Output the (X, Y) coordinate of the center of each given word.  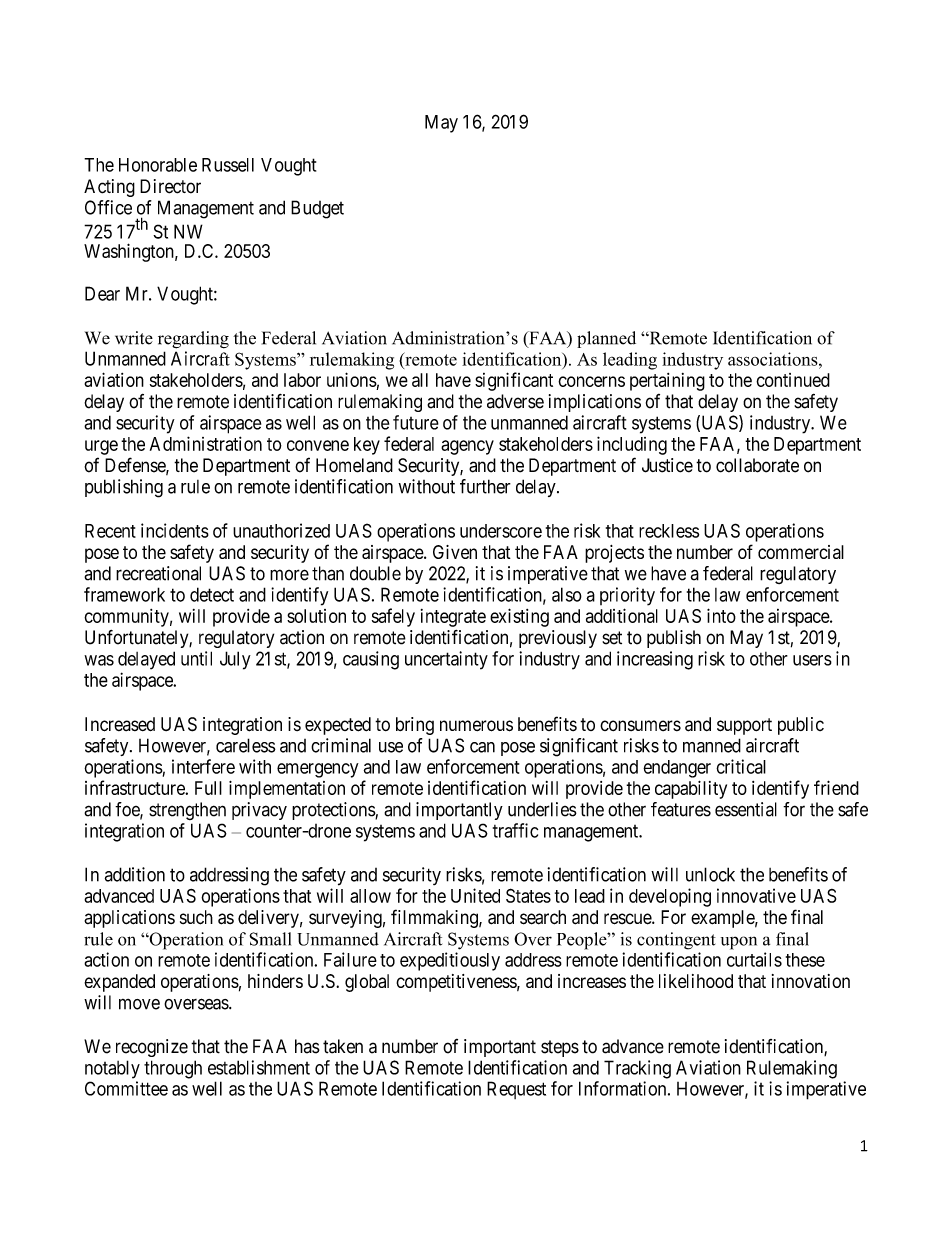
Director (170, 186)
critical (741, 766)
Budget (317, 209)
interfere (203, 766)
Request (516, 1090)
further (485, 486)
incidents (175, 530)
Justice (667, 465)
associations (774, 359)
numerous (476, 726)
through (173, 1069)
